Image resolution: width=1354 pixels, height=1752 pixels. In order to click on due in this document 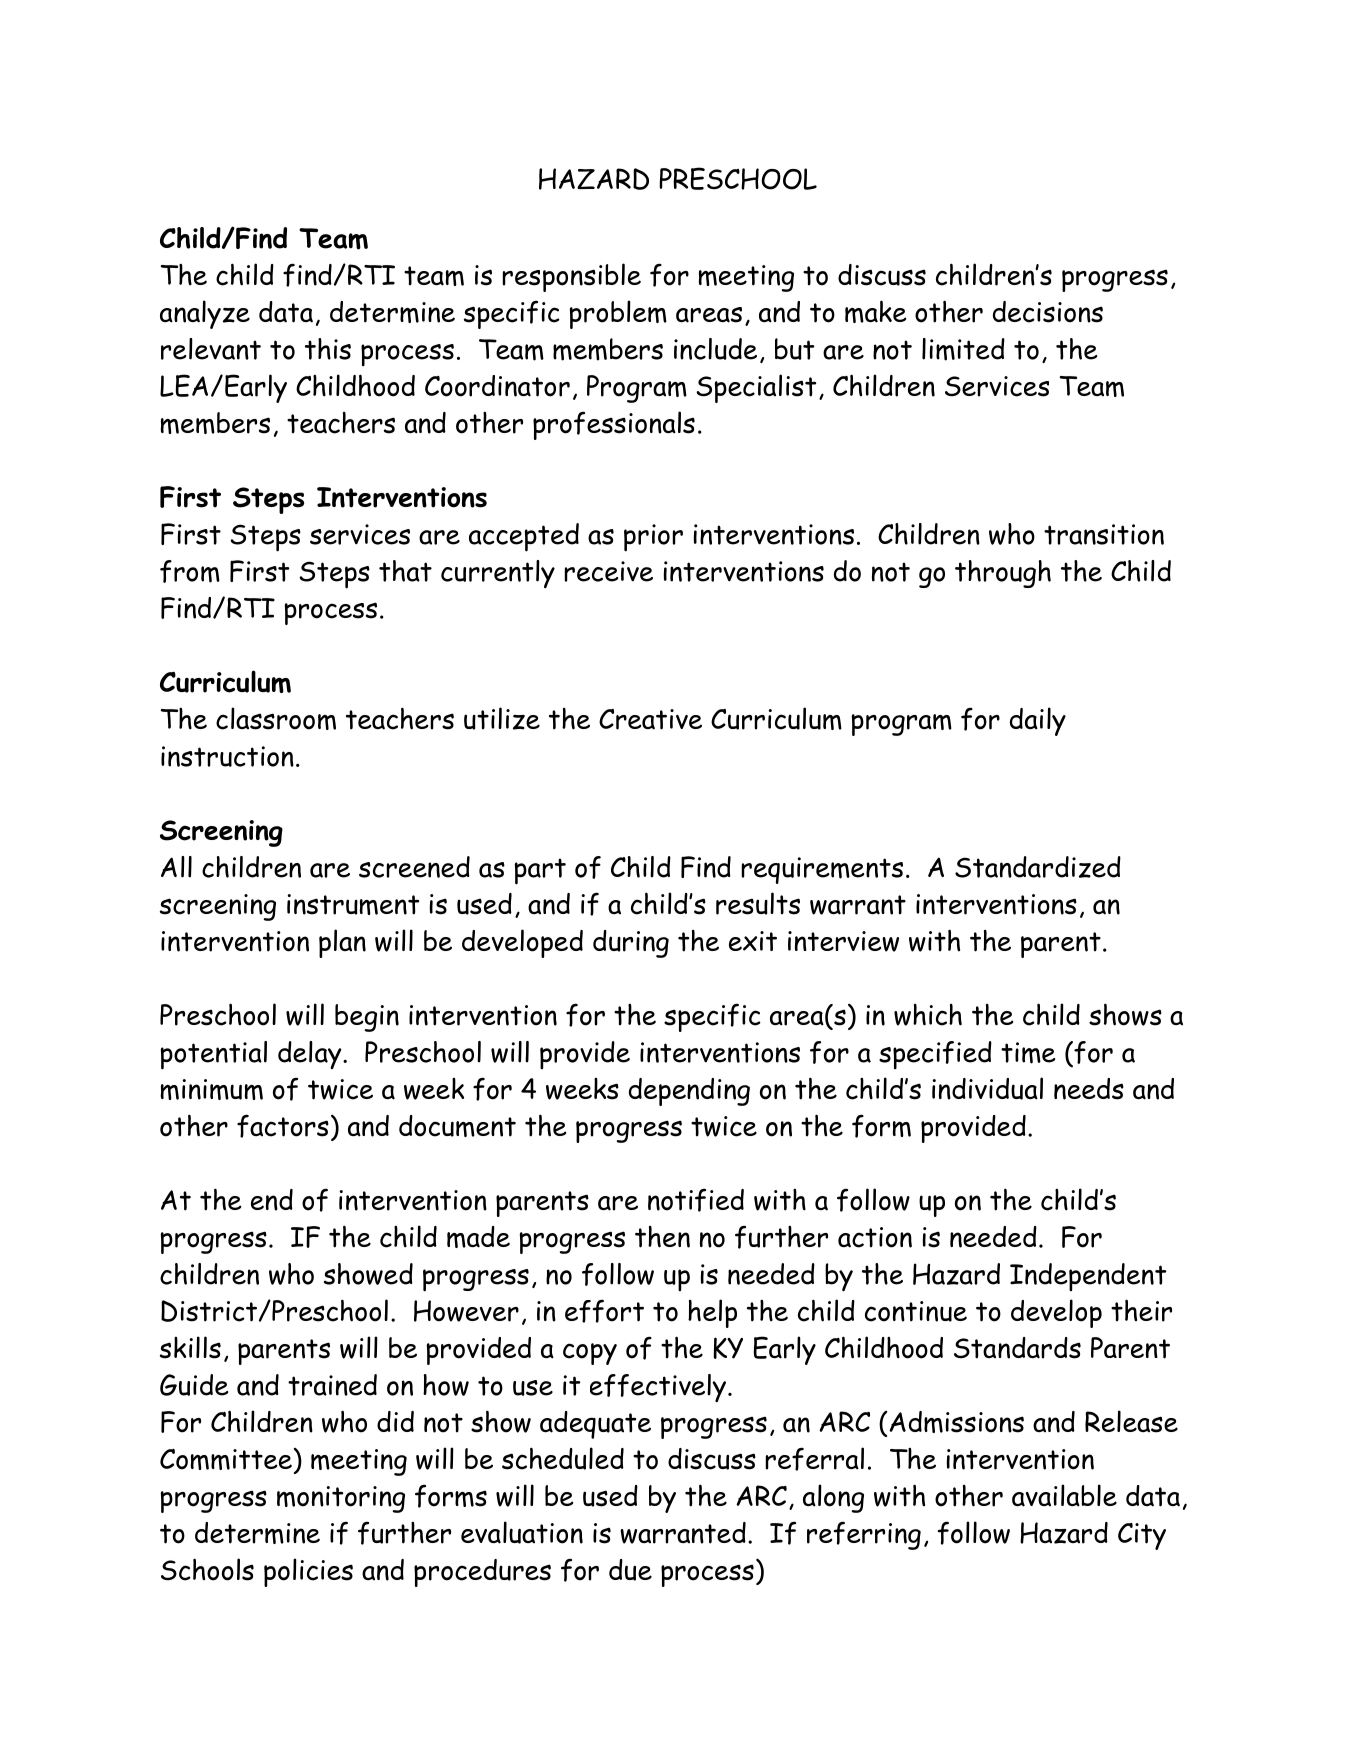, I will do `click(630, 1570)`.
